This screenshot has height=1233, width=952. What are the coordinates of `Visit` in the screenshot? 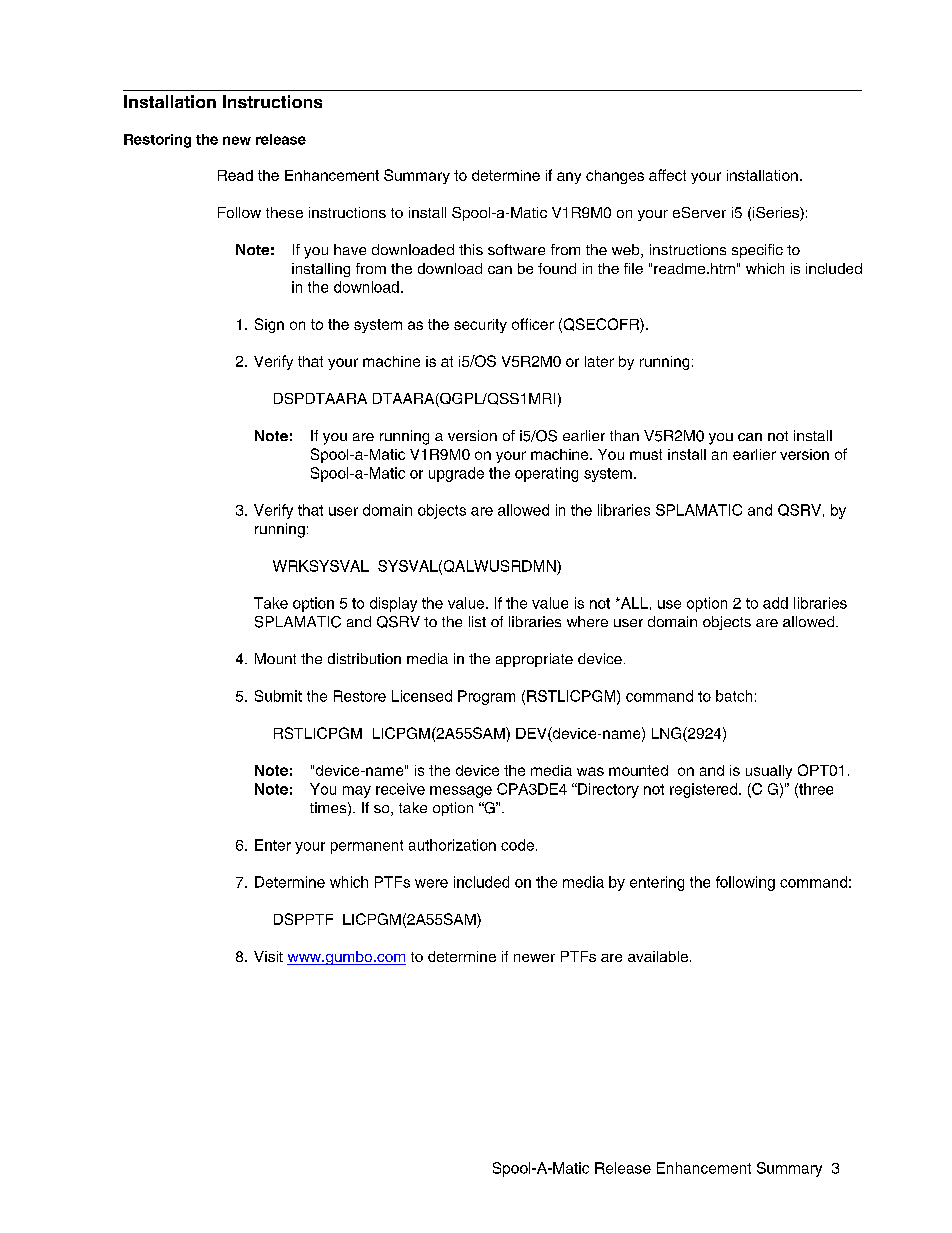 It's located at (268, 956).
